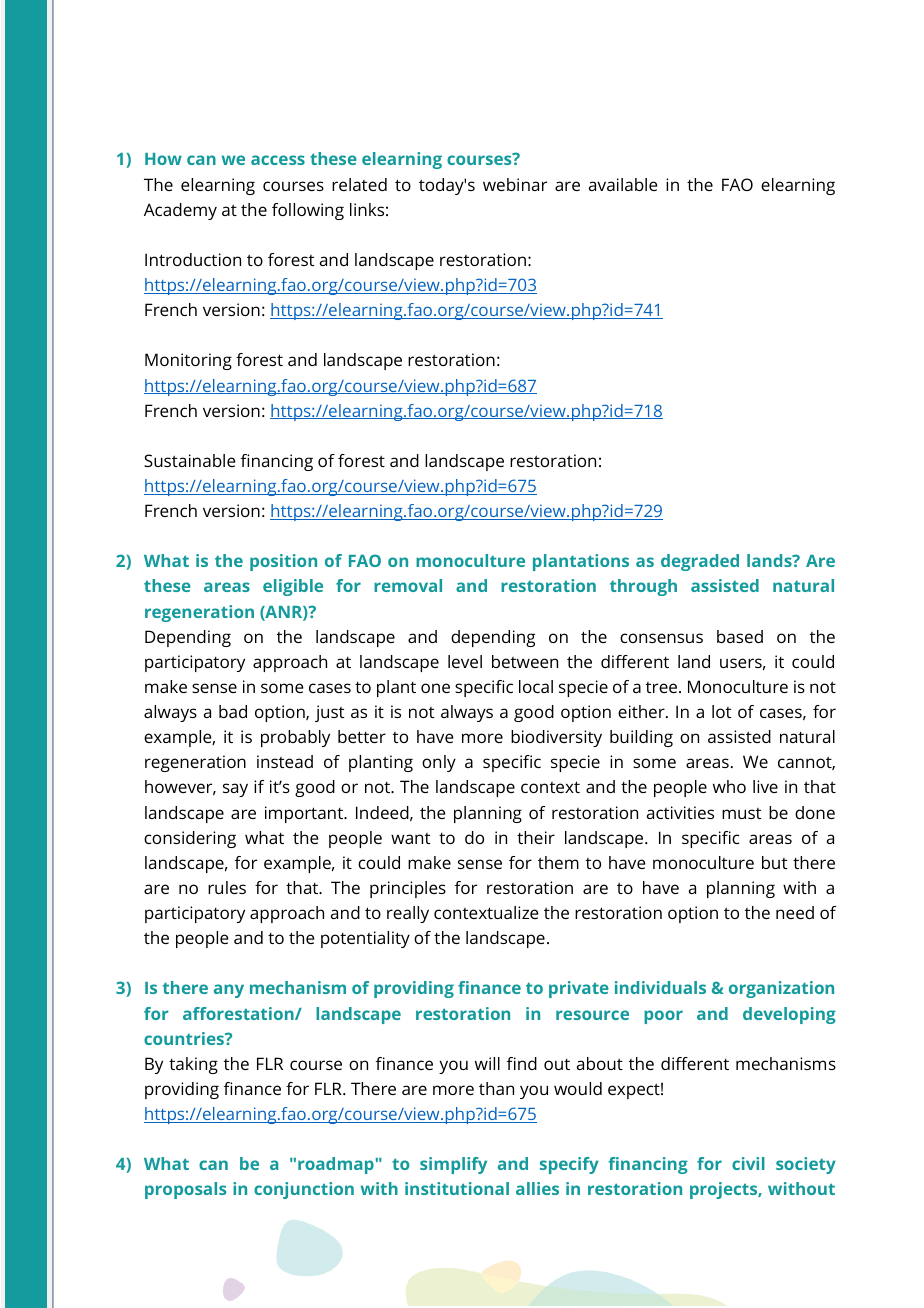 The width and height of the screenshot is (924, 1308). I want to click on conjunction, so click(304, 1190).
